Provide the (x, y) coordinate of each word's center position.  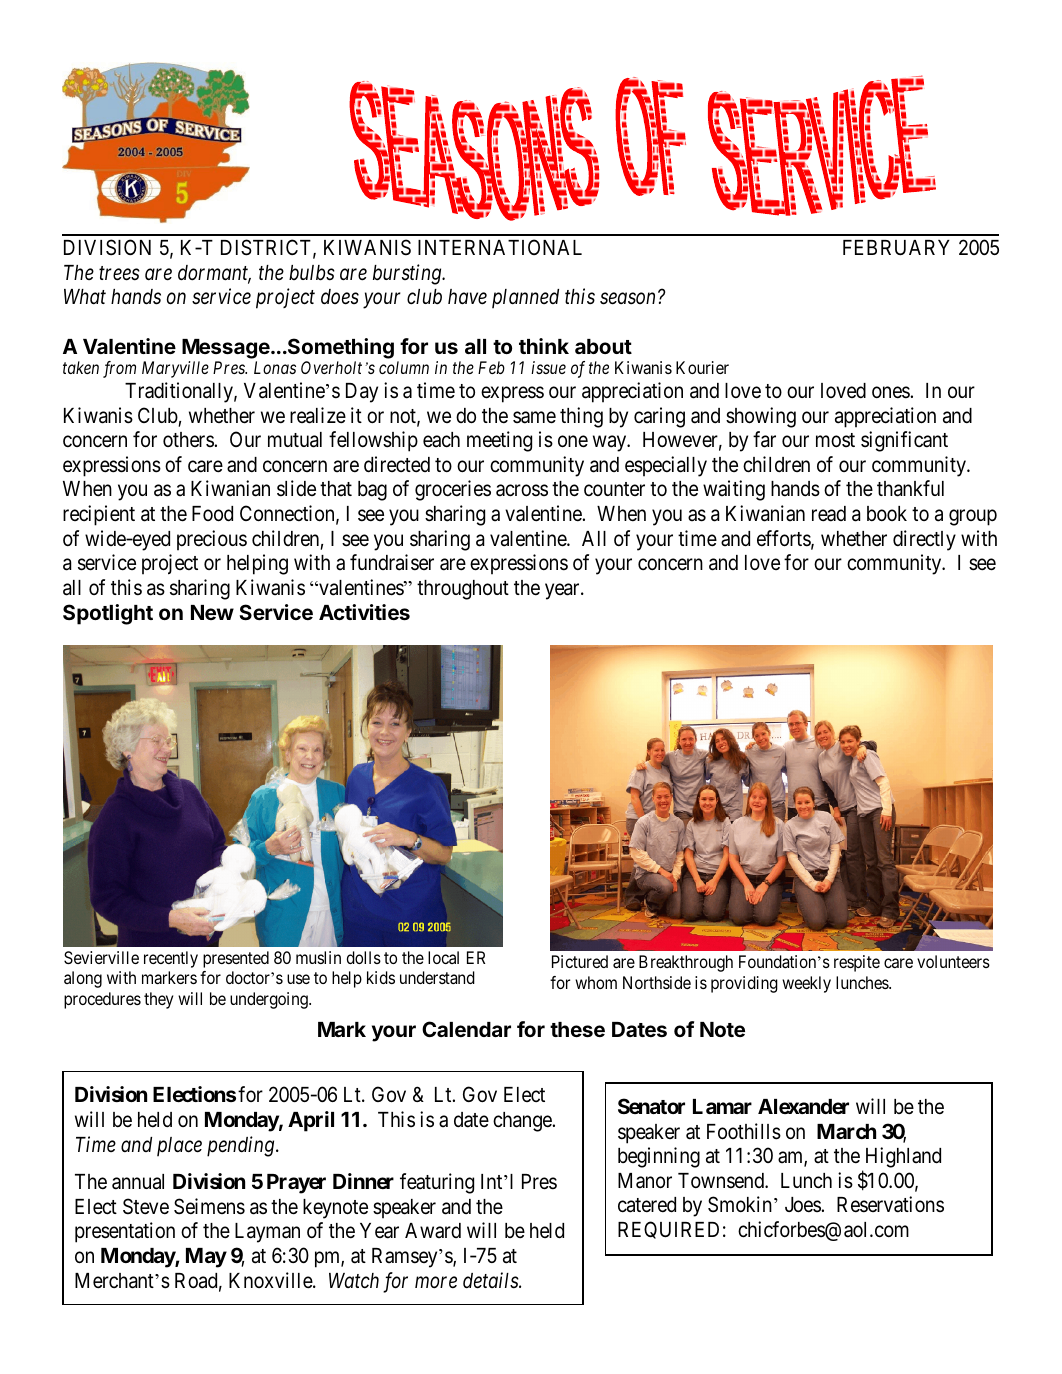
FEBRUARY (896, 248)
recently (171, 959)
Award (433, 1231)
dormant (214, 274)
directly (924, 540)
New (212, 612)
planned (525, 298)
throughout (463, 590)
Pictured (580, 961)
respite (857, 963)
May (206, 1258)
